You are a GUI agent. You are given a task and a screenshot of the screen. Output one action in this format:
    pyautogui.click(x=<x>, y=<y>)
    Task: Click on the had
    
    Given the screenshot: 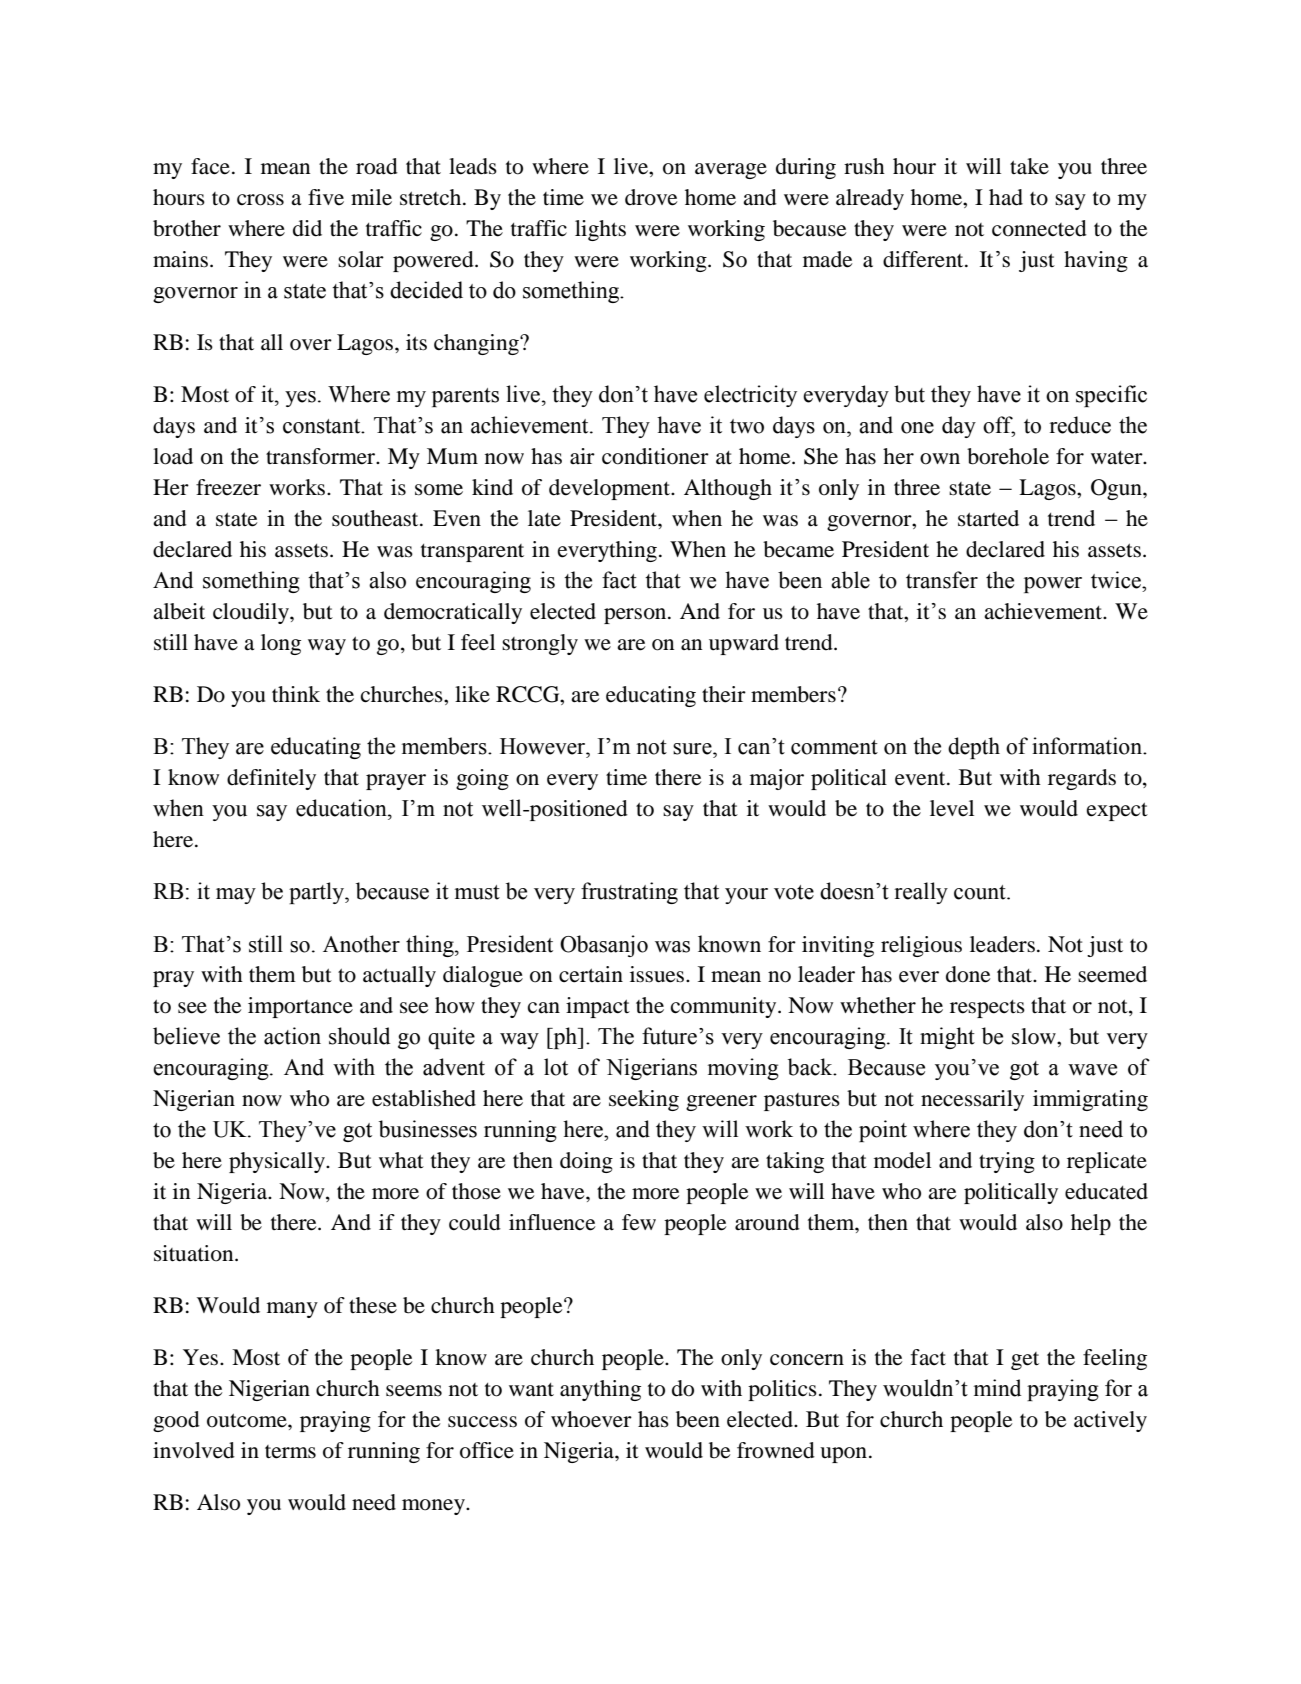 What is the action you would take?
    pyautogui.click(x=1006, y=197)
